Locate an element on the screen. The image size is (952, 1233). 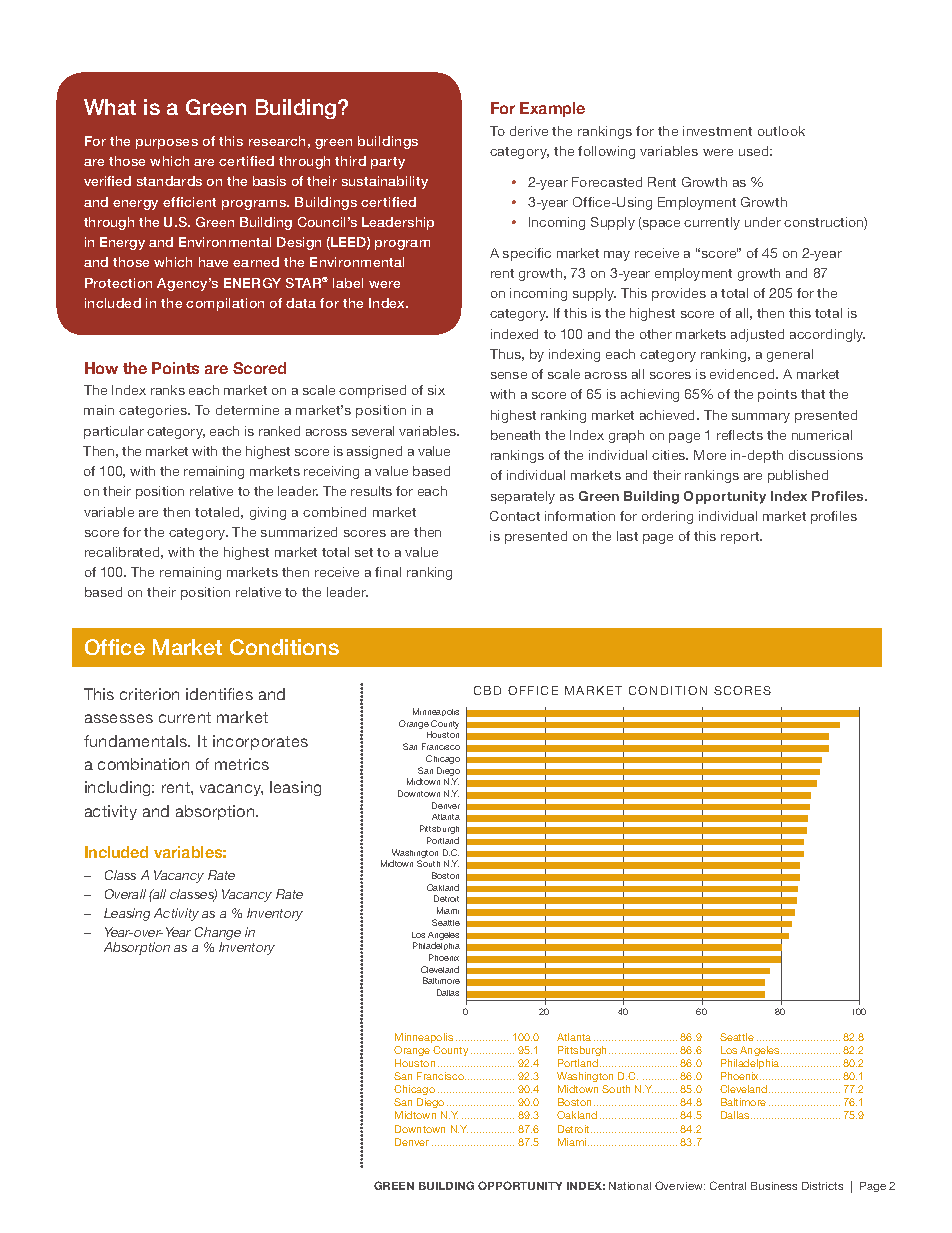
derive is located at coordinates (529, 131).
